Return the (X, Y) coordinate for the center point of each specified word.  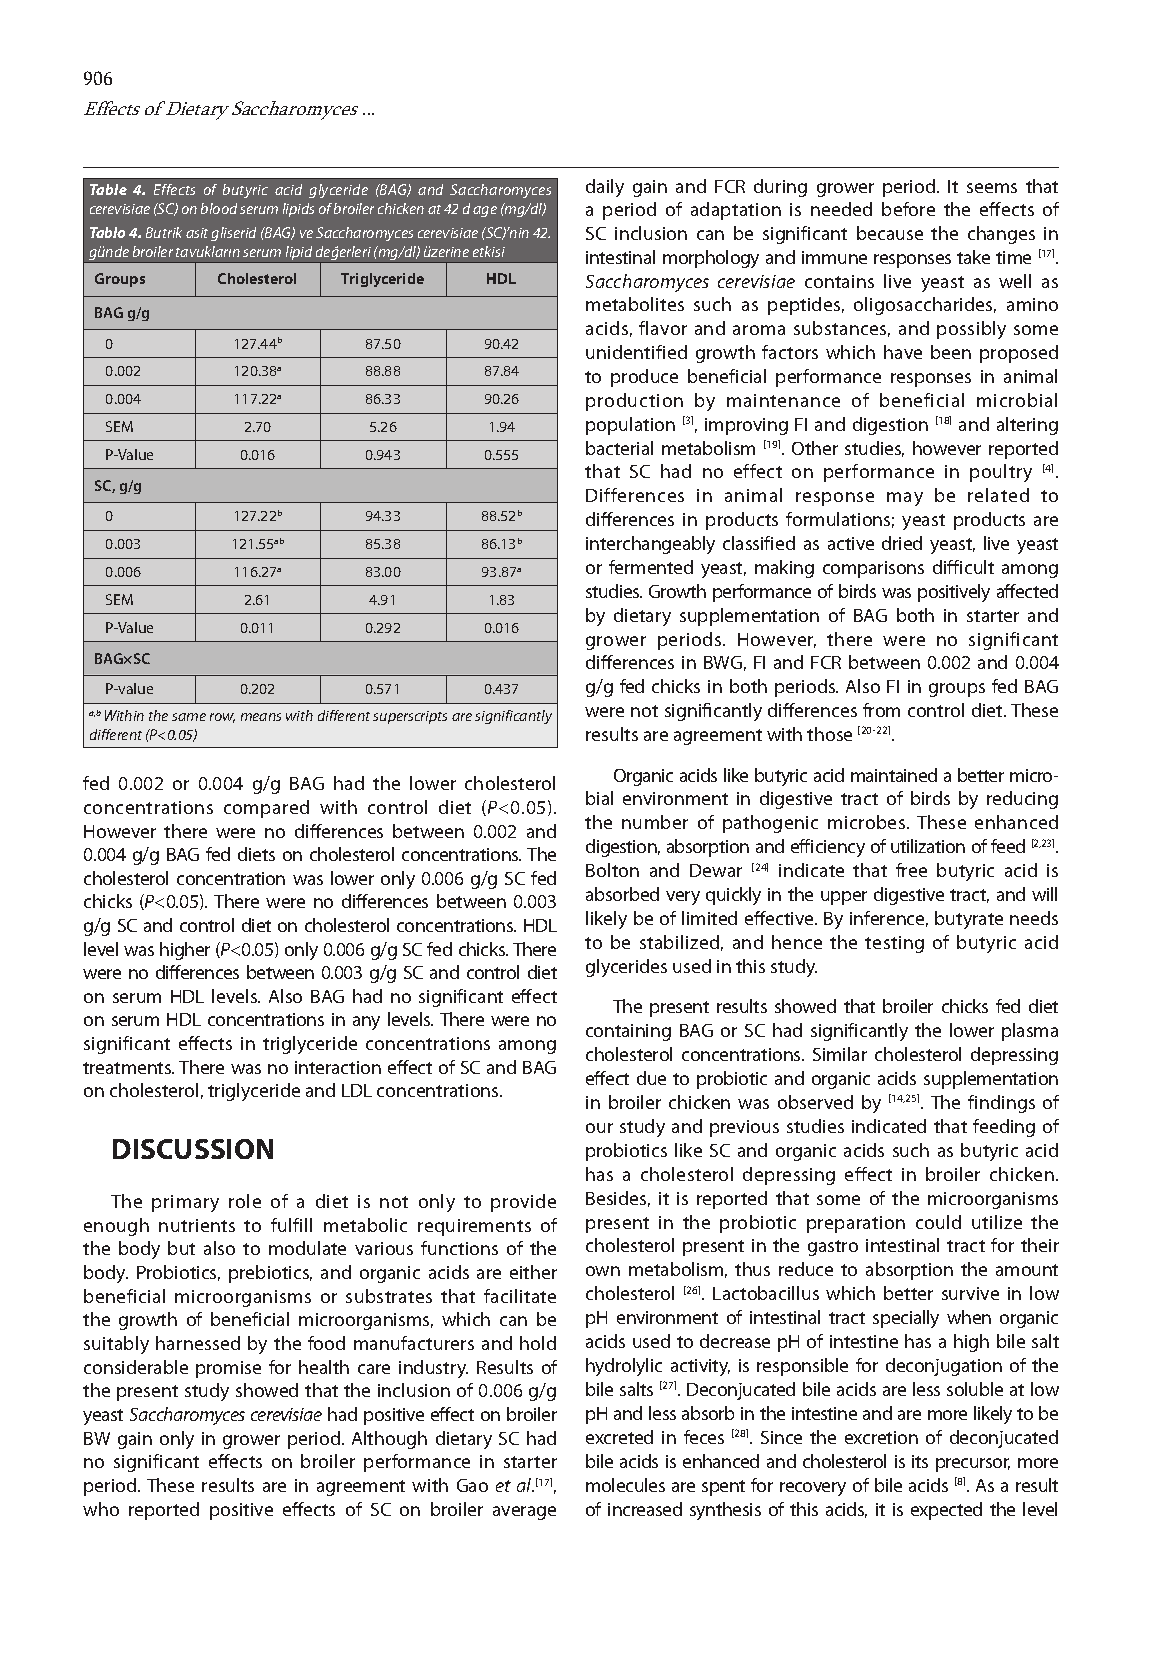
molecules (625, 1485)
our (599, 1128)
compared (266, 809)
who (101, 1509)
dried (902, 543)
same (189, 717)
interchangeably (650, 545)
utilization (928, 846)
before (908, 209)
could (938, 1222)
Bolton (612, 870)
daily (605, 188)
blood (219, 208)
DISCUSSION (193, 1149)
